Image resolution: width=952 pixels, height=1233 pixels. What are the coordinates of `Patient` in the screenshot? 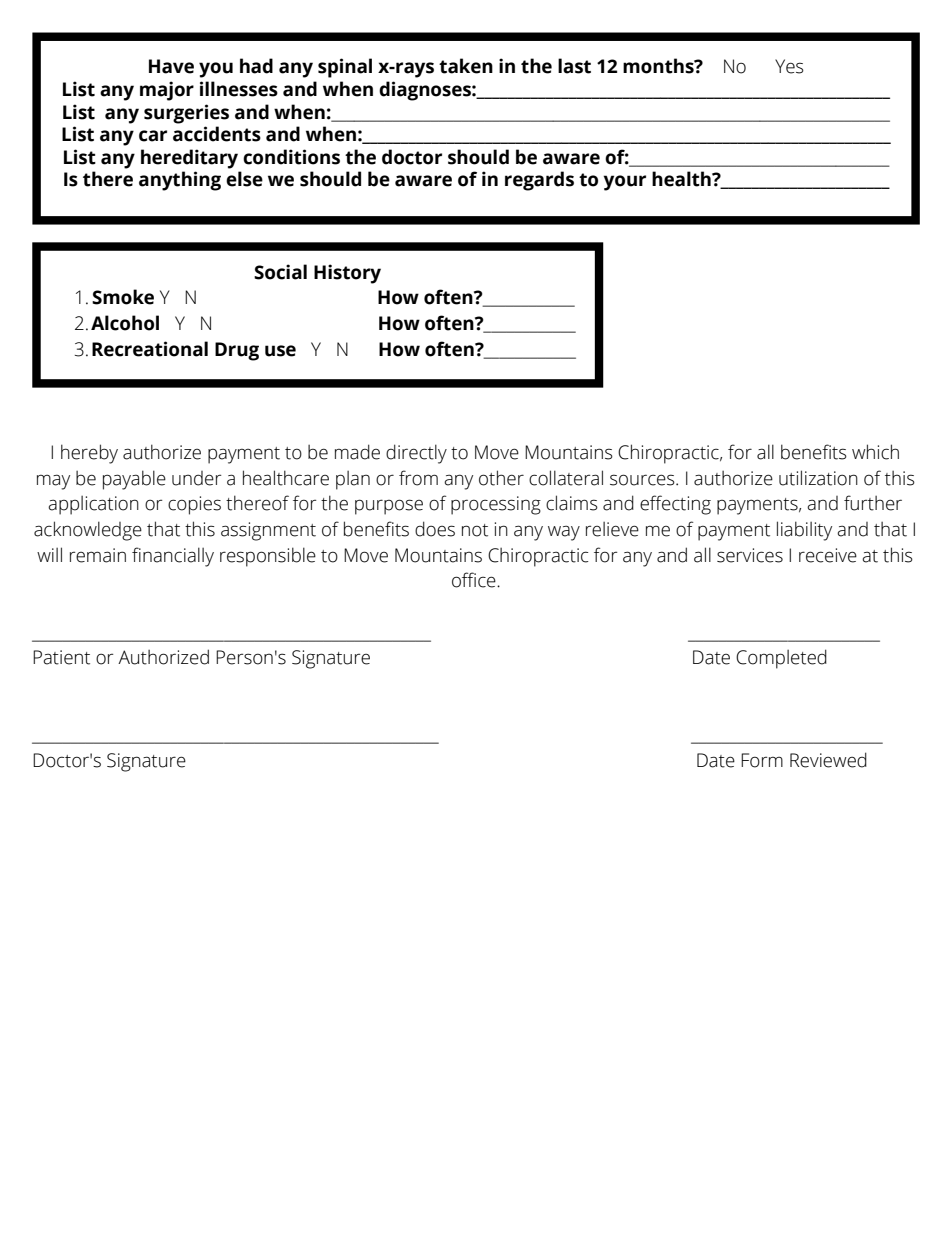 It's located at (61, 657).
